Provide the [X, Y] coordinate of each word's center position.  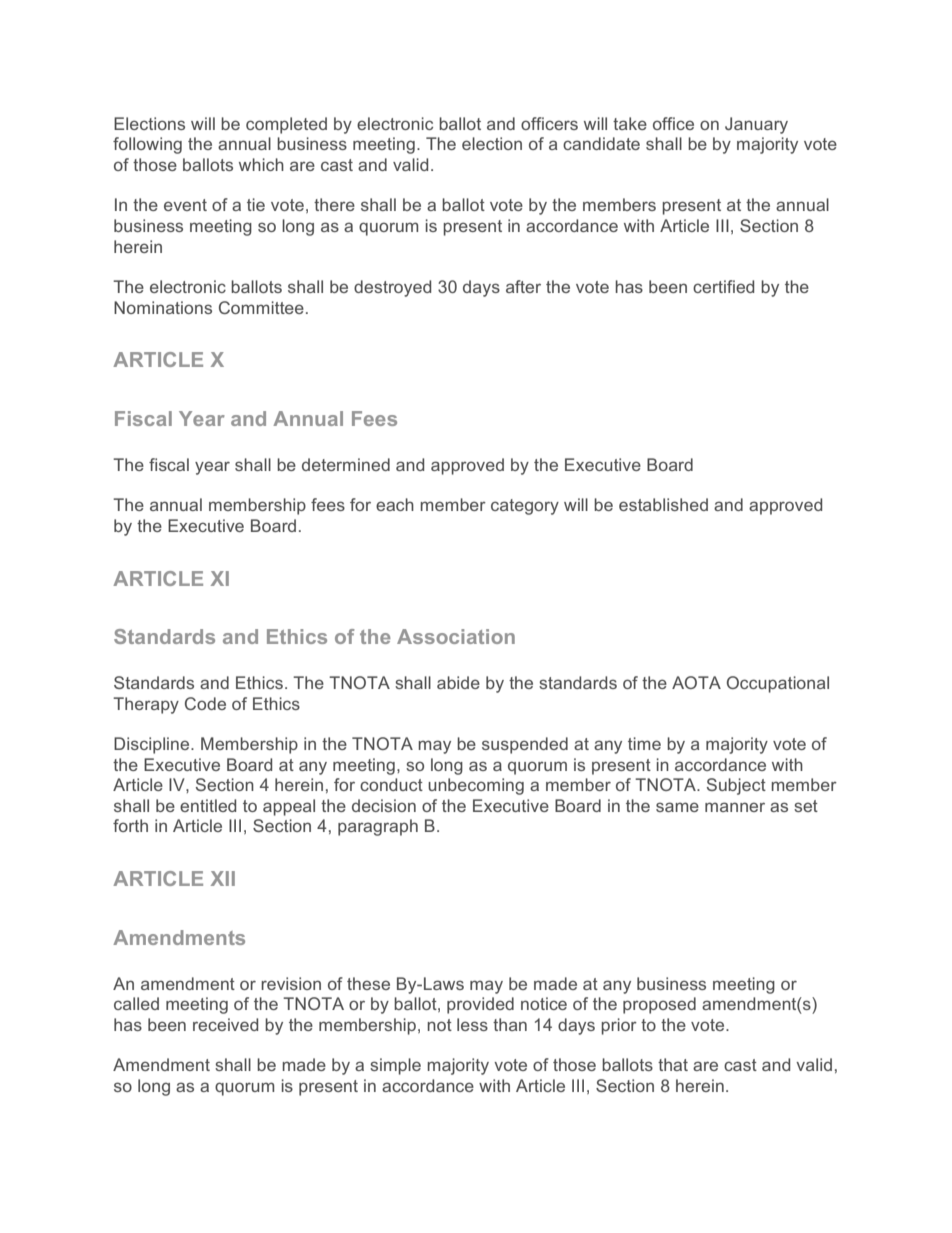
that [673, 1064]
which [261, 164]
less [472, 1024]
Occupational [778, 684]
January [756, 125]
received [225, 1024]
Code [205, 703]
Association [456, 636]
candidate [601, 143]
